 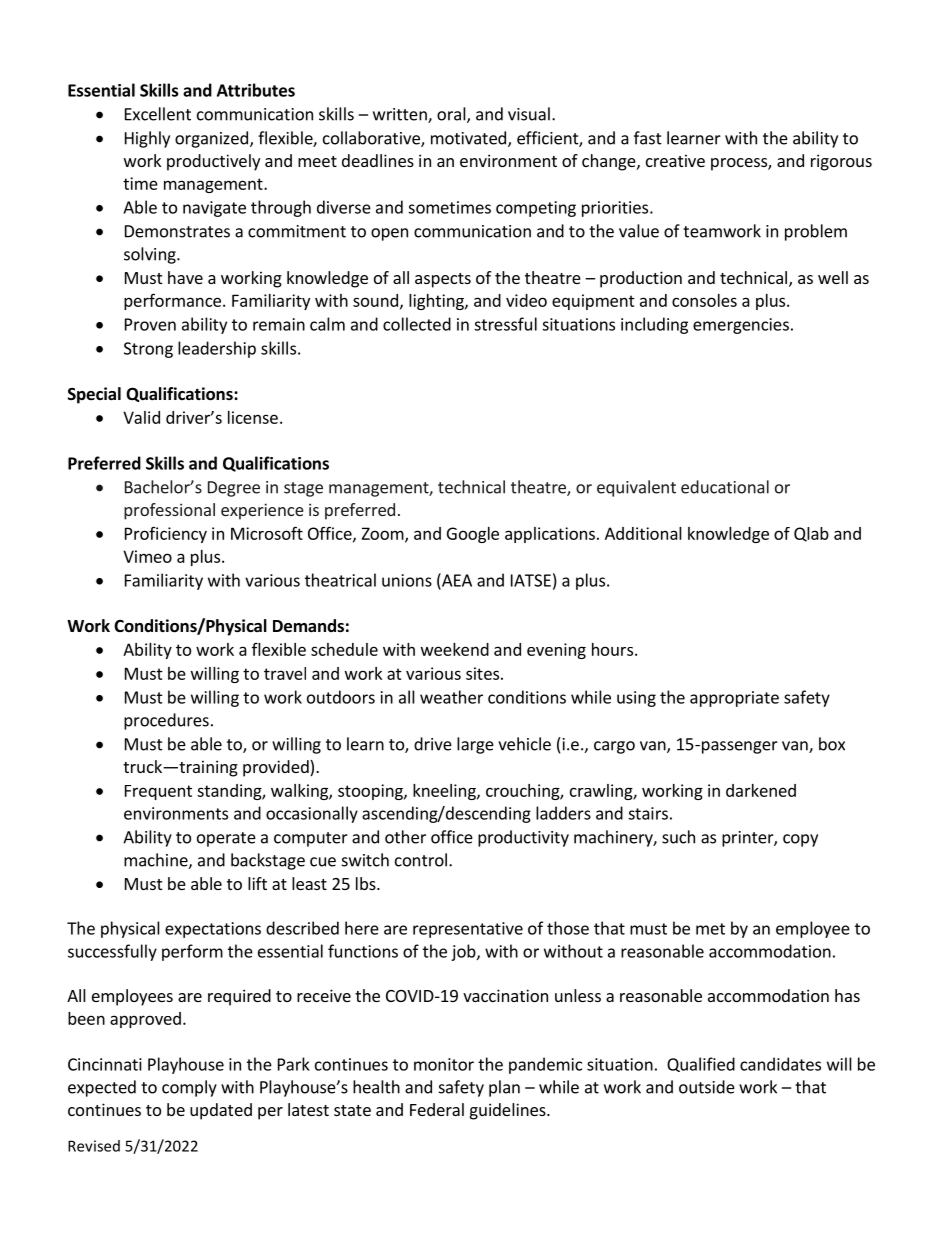 What do you see at coordinates (437, 1109) in the image?
I see `Federal` at bounding box center [437, 1109].
